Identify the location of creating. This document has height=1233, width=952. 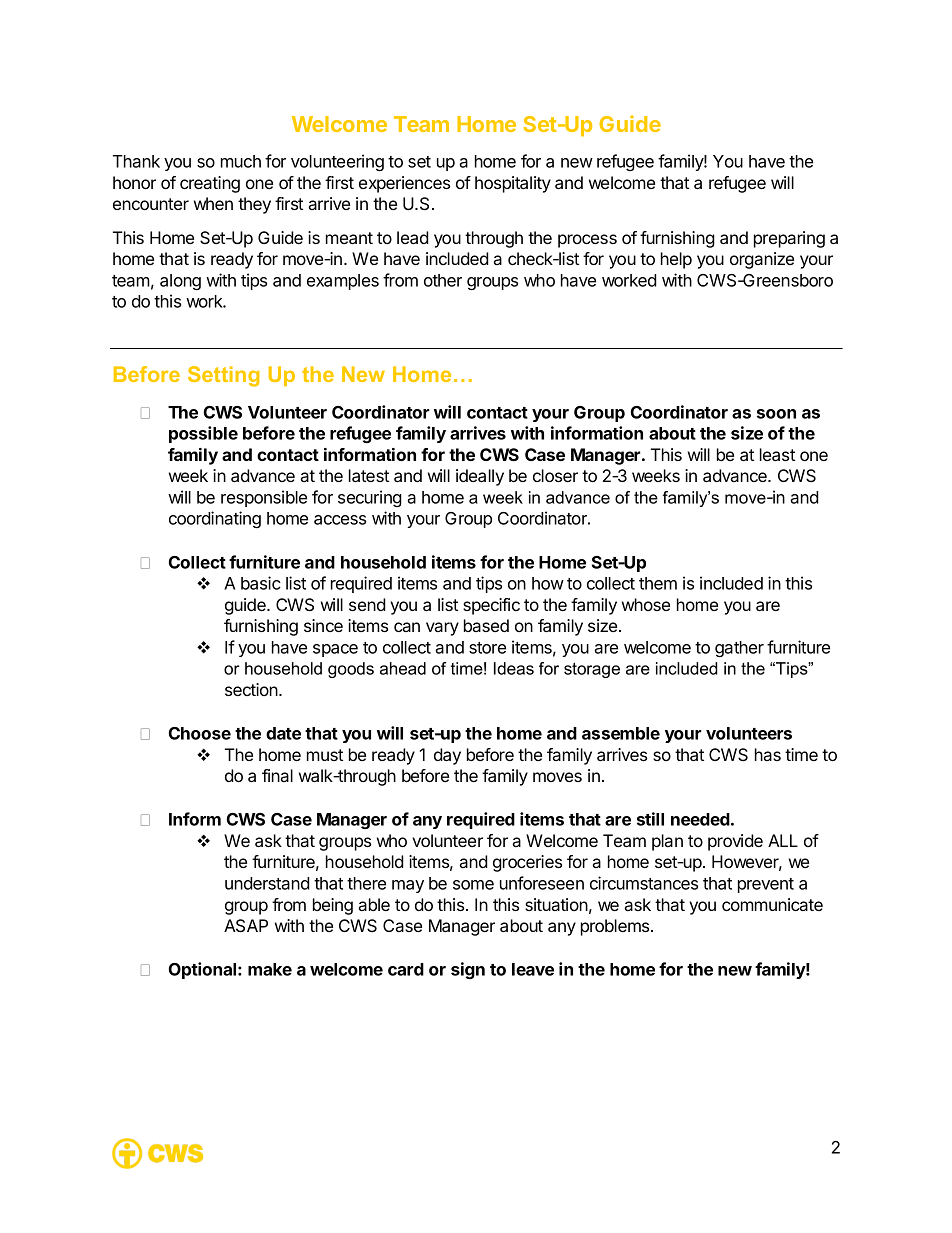
(210, 184).
